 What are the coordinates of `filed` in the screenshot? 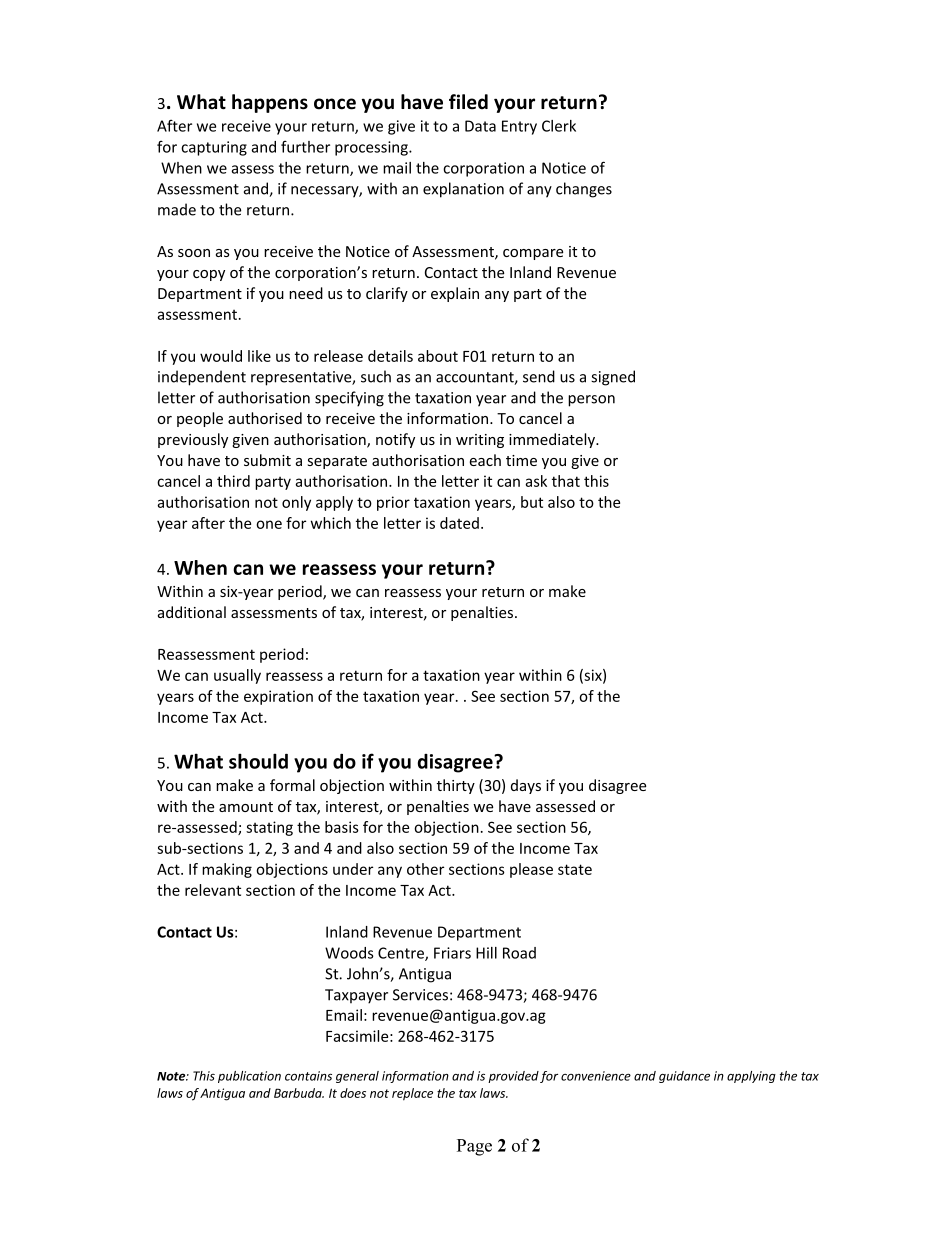 It's located at (468, 102).
